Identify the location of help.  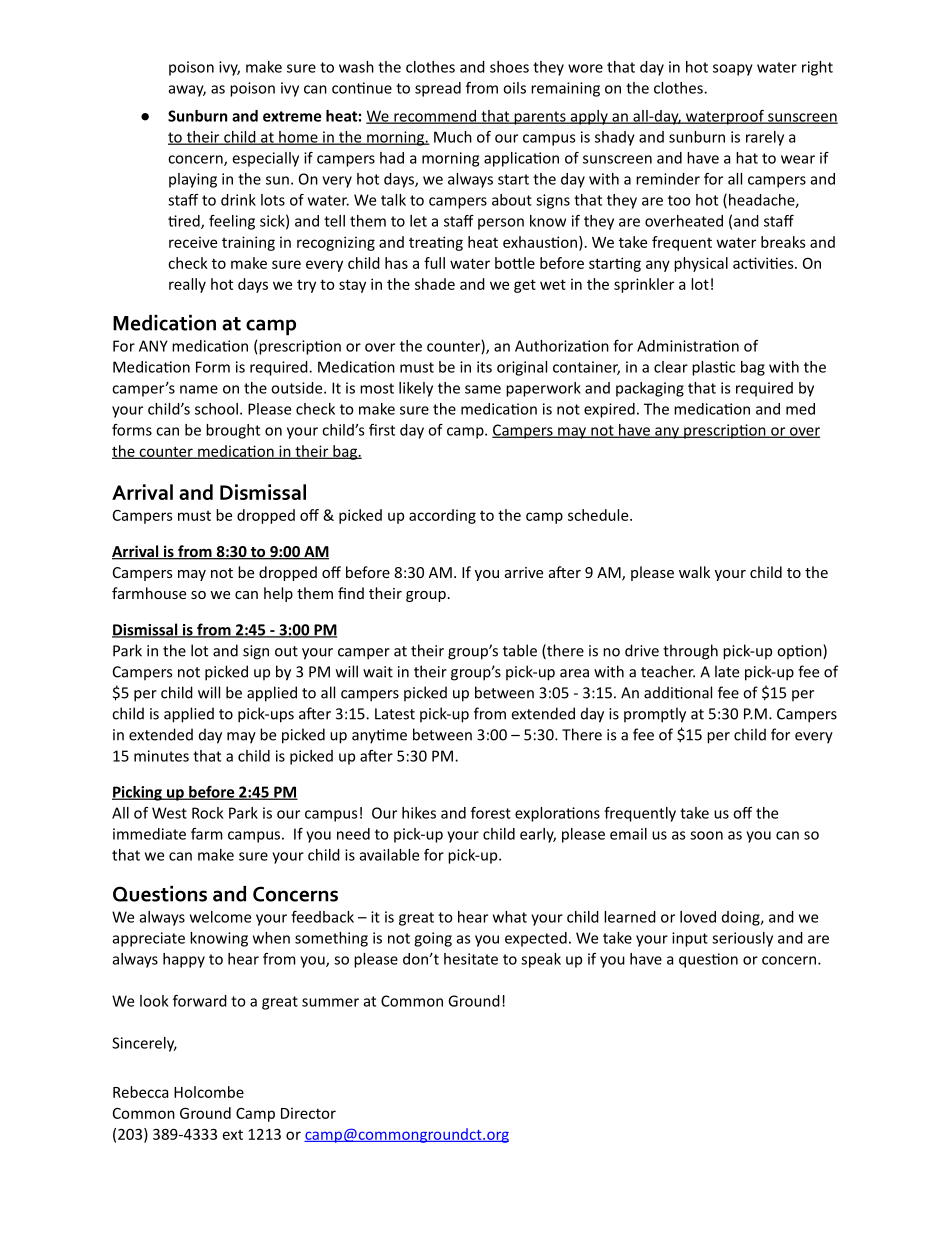
(278, 594).
